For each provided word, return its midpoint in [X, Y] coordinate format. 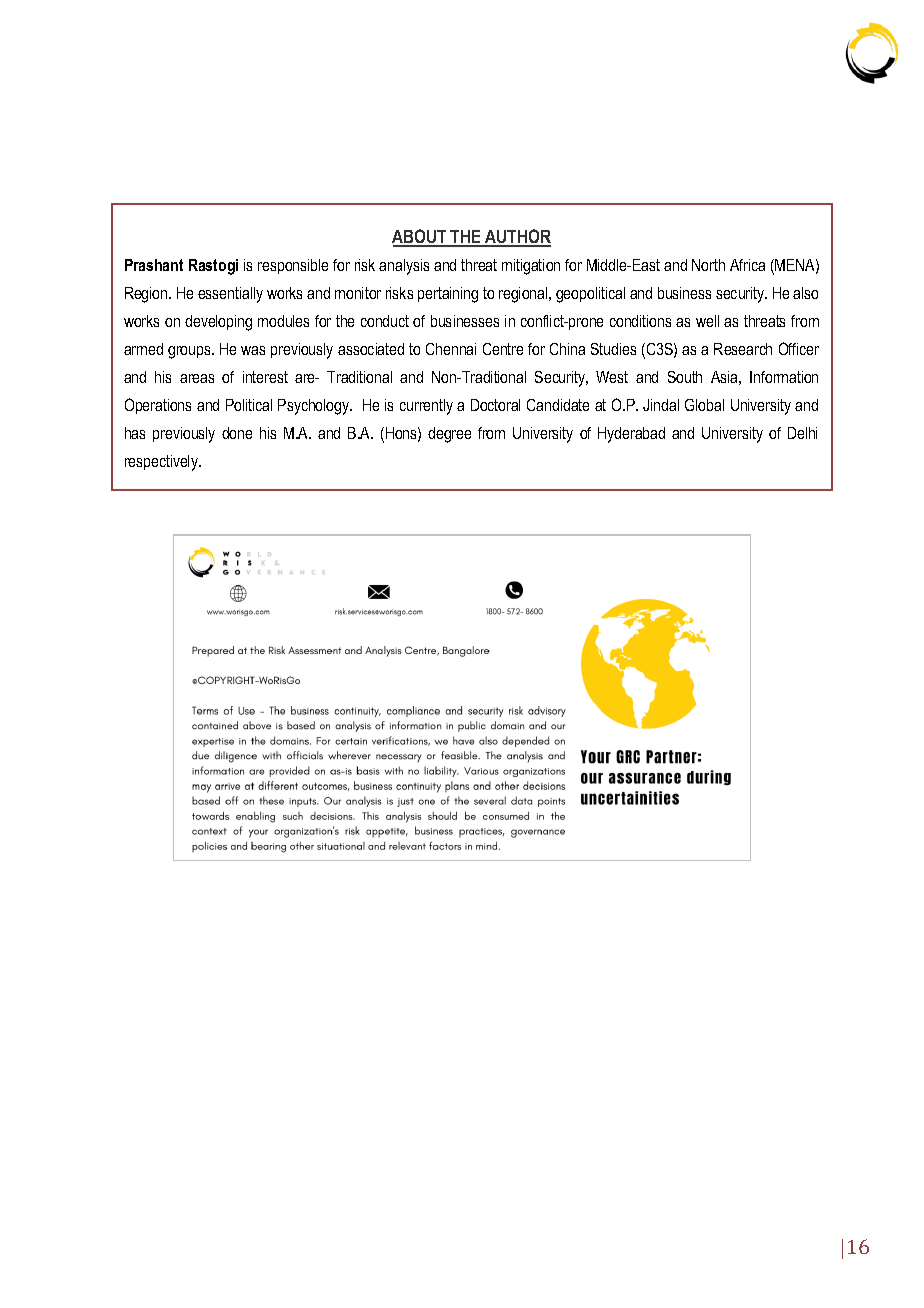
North [708, 265]
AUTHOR [517, 237]
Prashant [154, 265]
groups [190, 352]
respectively [162, 463]
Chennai [451, 349]
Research [743, 349]
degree [449, 435]
